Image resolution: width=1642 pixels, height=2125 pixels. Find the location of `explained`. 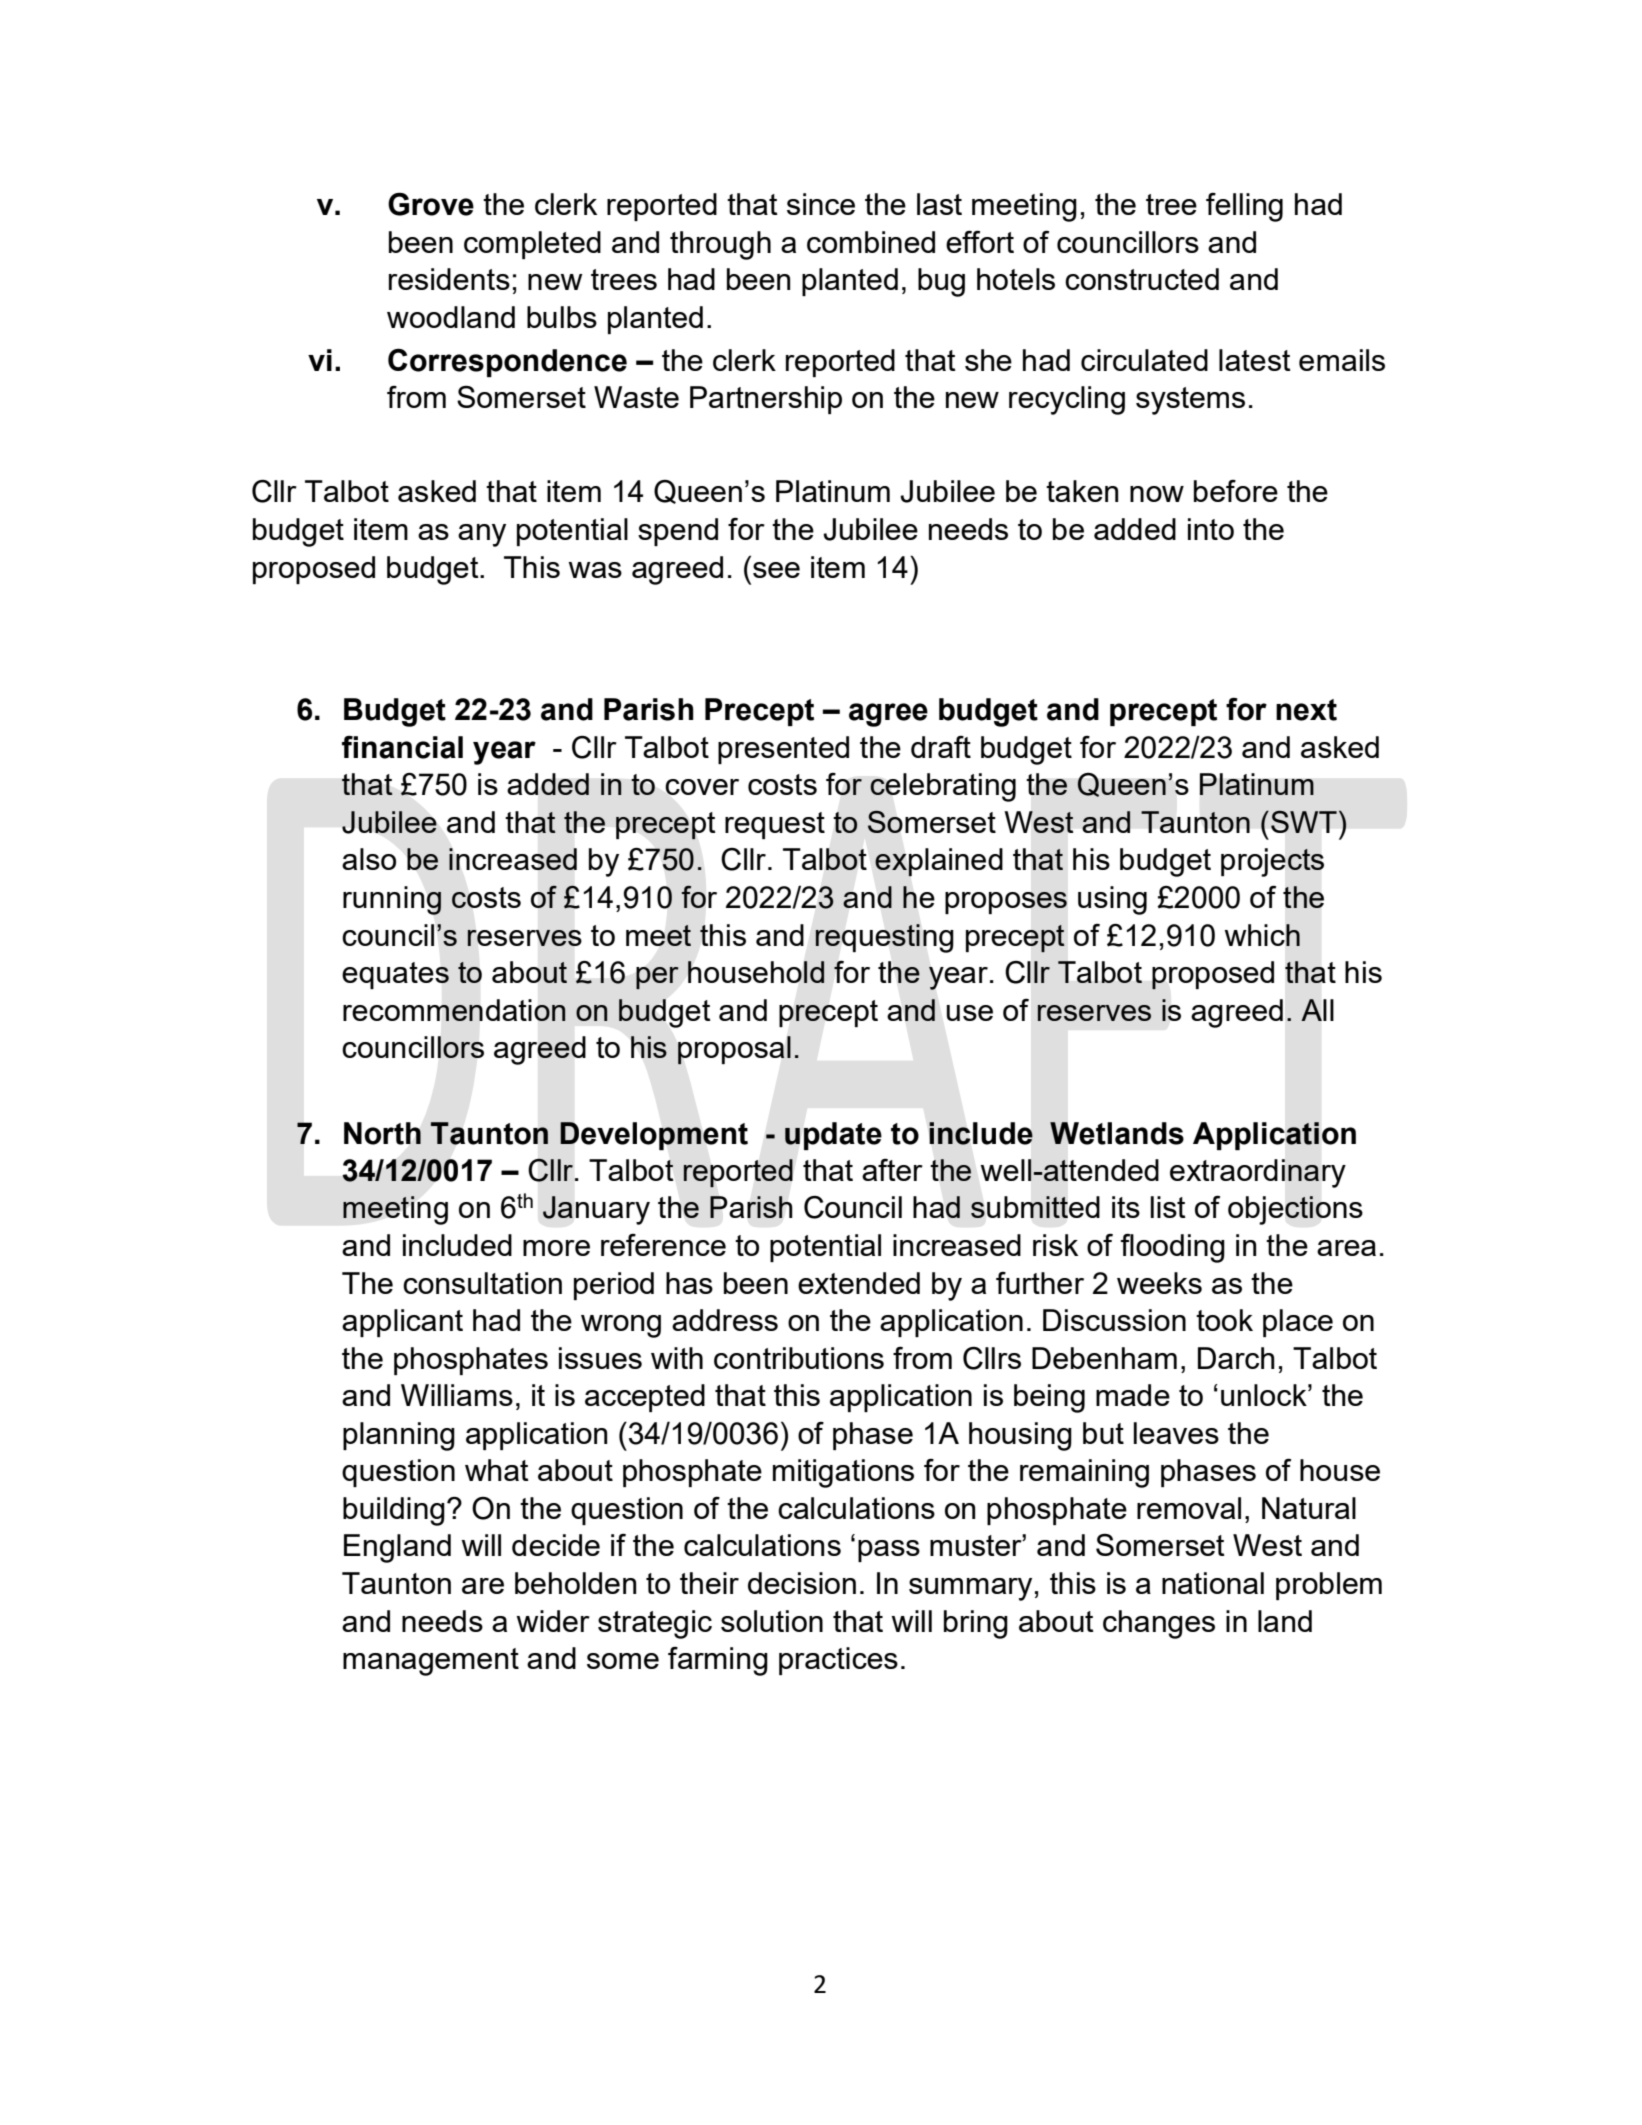

explained is located at coordinates (939, 862).
